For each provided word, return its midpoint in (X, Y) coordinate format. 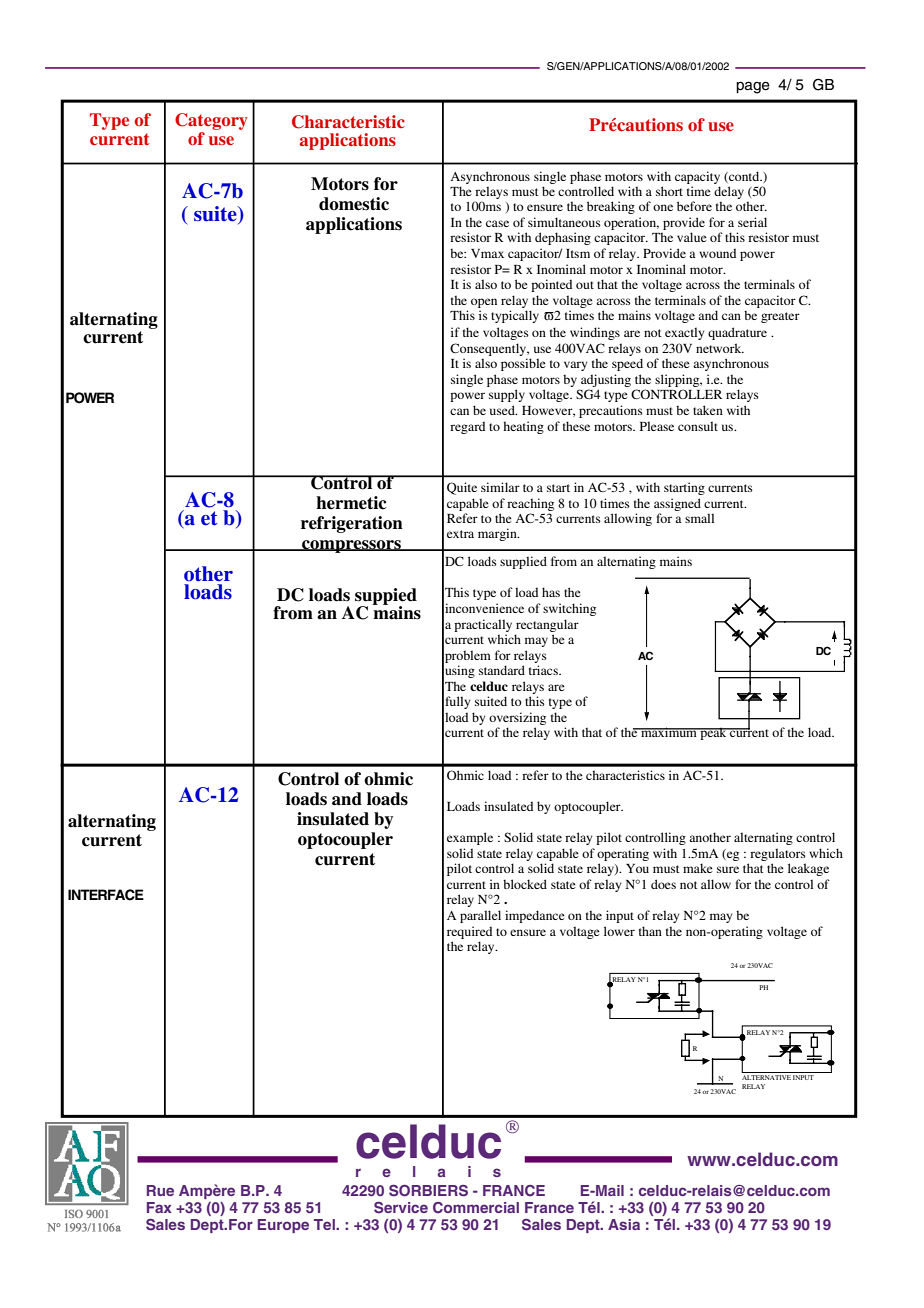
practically (483, 625)
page (753, 87)
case (497, 223)
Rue (160, 1190)
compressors (351, 546)
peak (713, 733)
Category (211, 121)
